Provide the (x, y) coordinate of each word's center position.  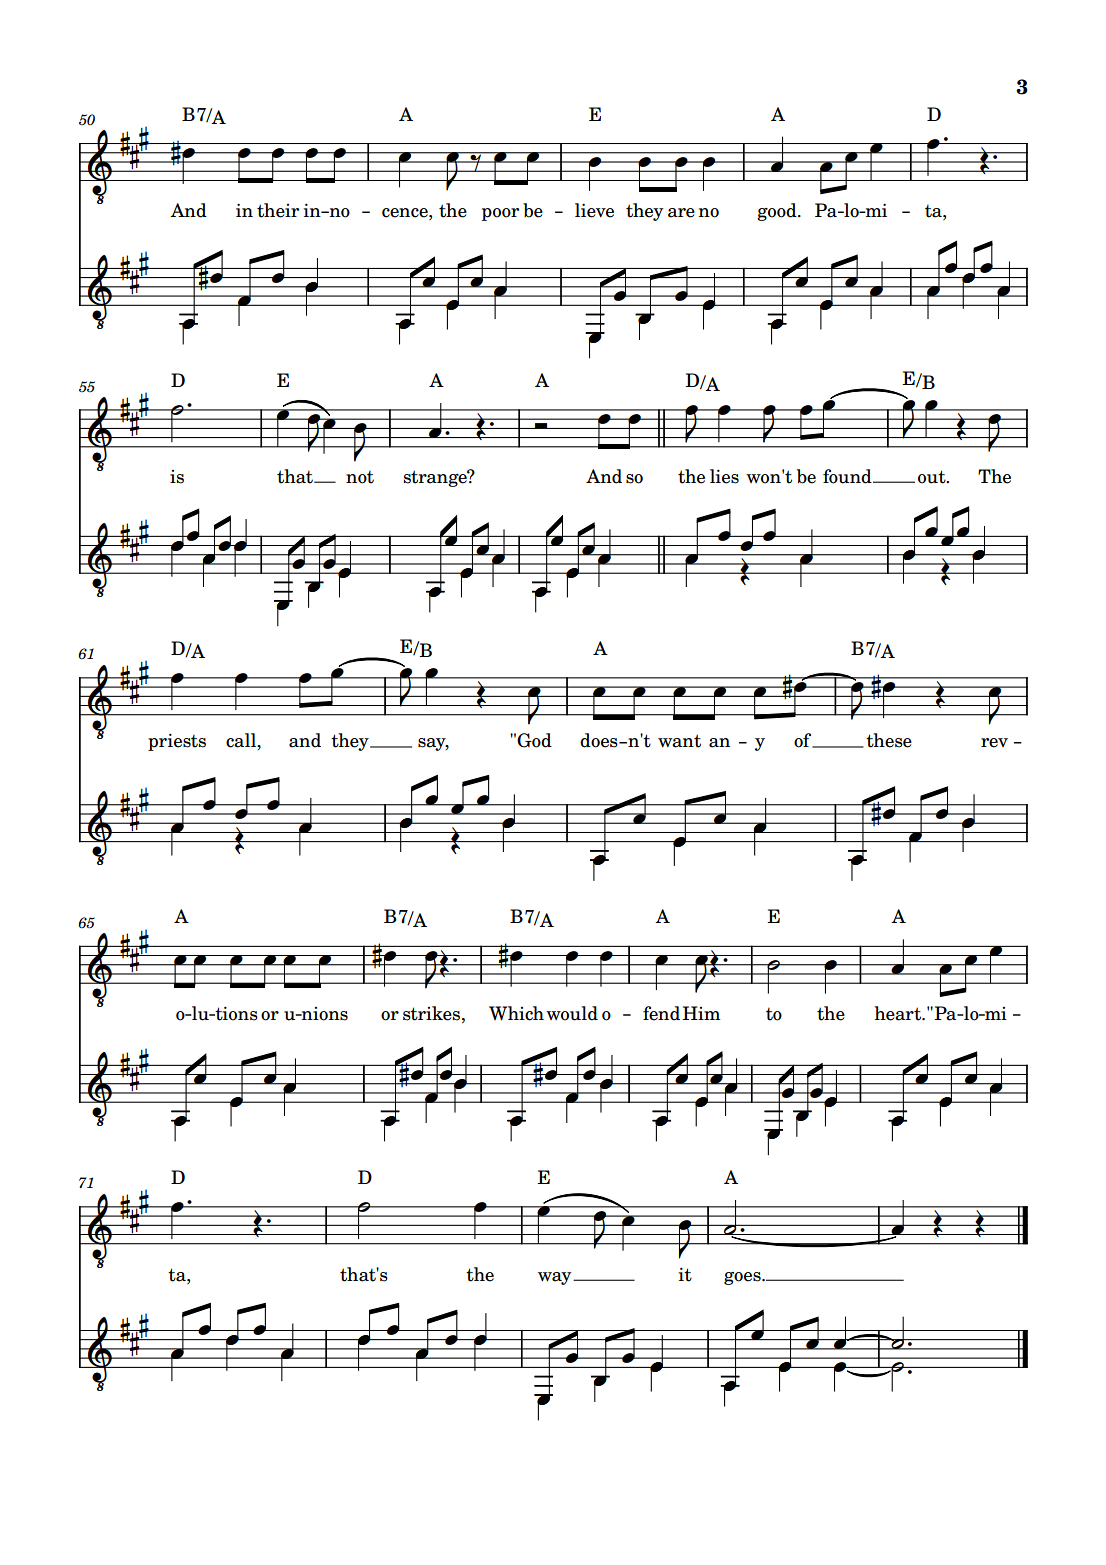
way (556, 1278)
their (278, 210)
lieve (594, 210)
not (360, 477)
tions (235, 1013)
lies (724, 476)
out (933, 477)
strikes (433, 1013)
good (778, 212)
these (889, 740)
